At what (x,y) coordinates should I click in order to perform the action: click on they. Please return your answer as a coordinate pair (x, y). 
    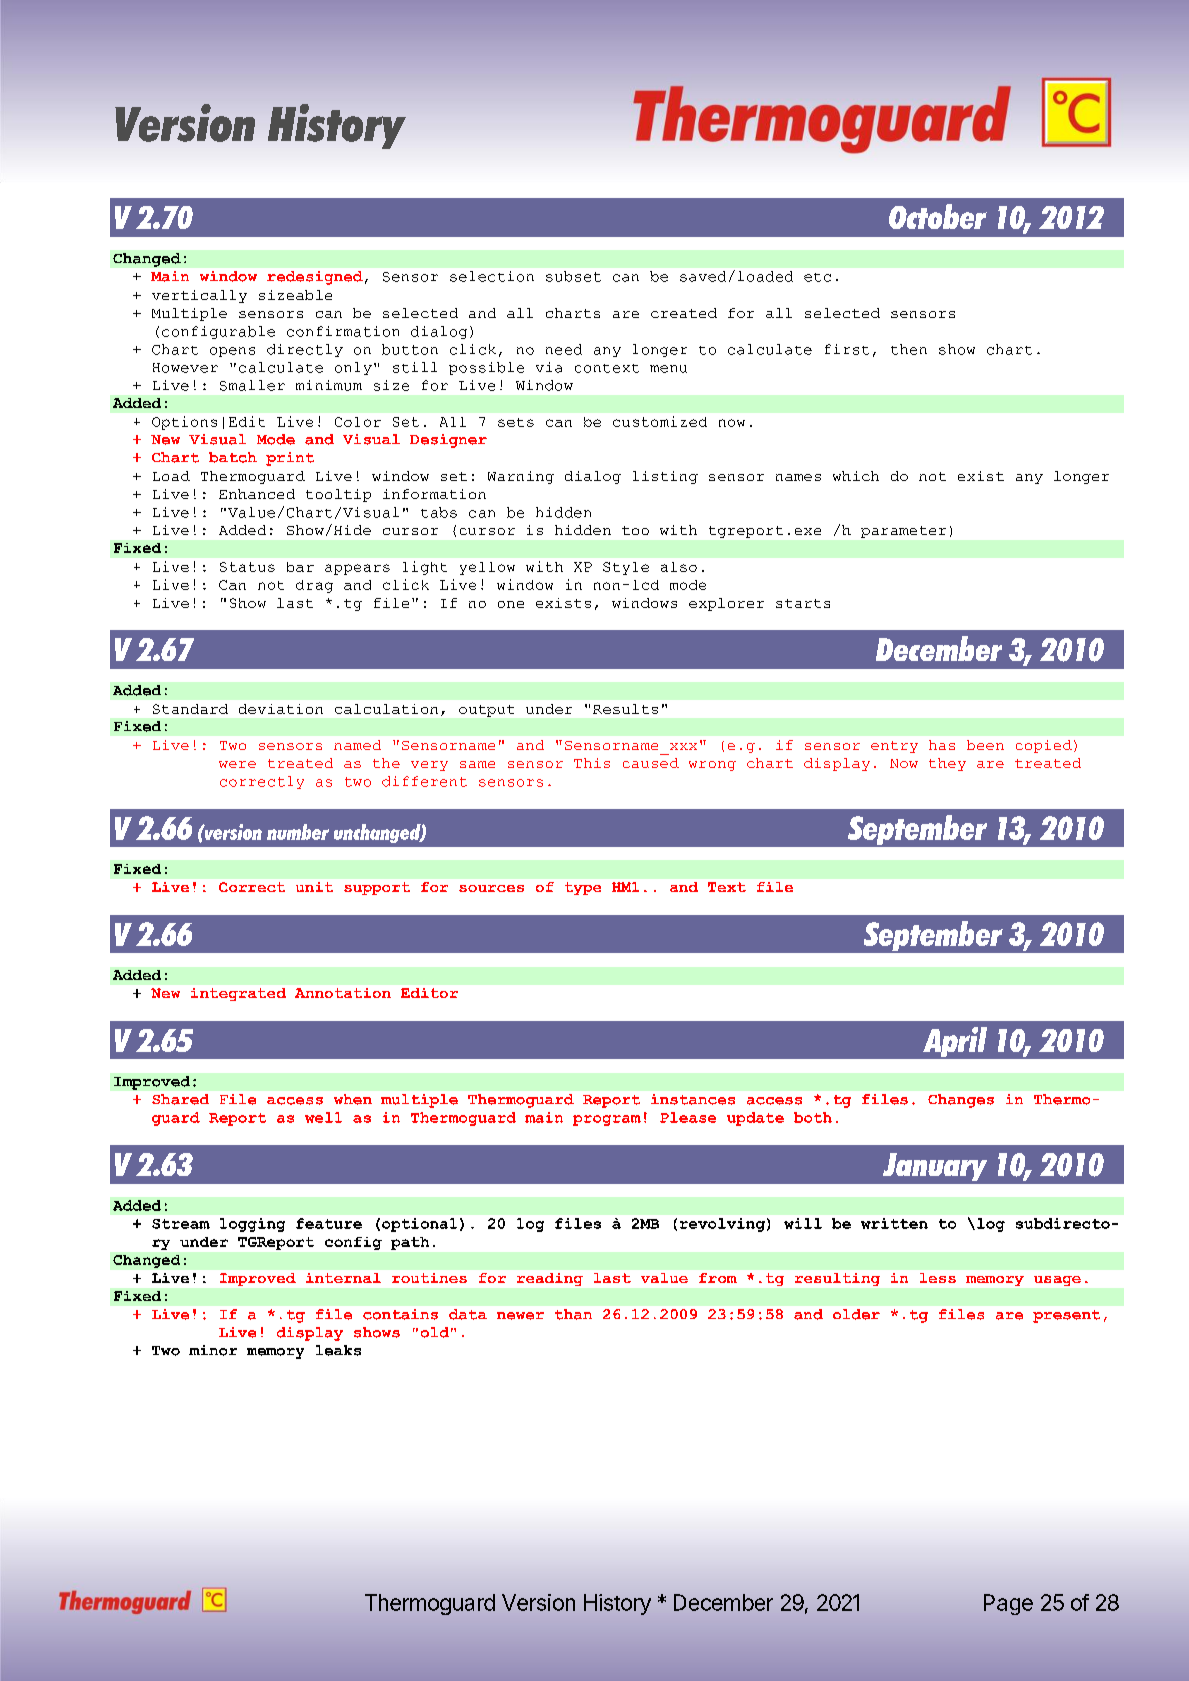
    Looking at the image, I should click on (947, 764).
